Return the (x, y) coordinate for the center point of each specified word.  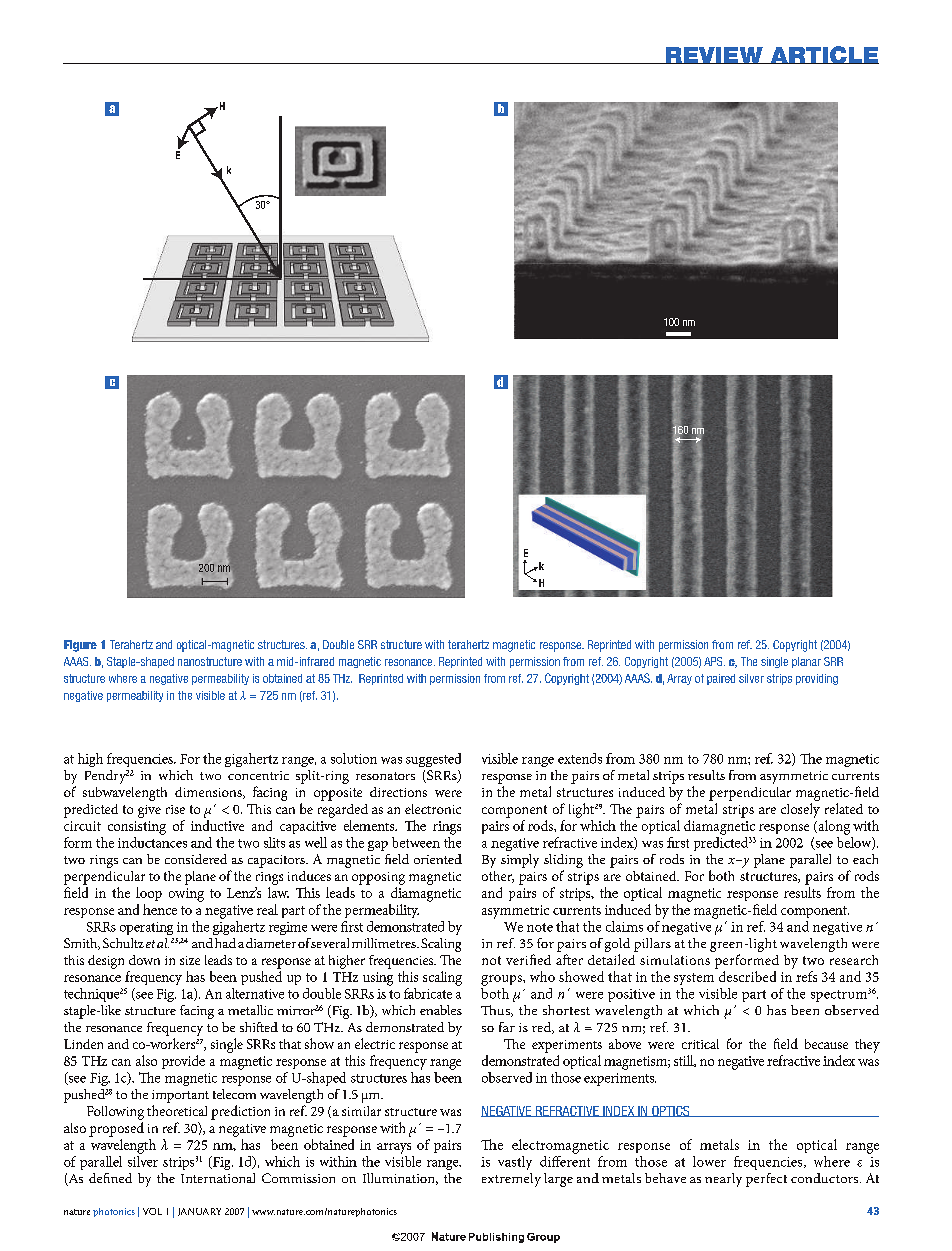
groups (502, 980)
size (190, 960)
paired (721, 679)
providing (817, 679)
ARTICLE (823, 55)
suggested (433, 760)
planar (806, 662)
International (218, 1178)
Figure (80, 646)
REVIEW (714, 55)
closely (800, 810)
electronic (433, 809)
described (747, 976)
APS (714, 661)
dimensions (209, 793)
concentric (258, 775)
